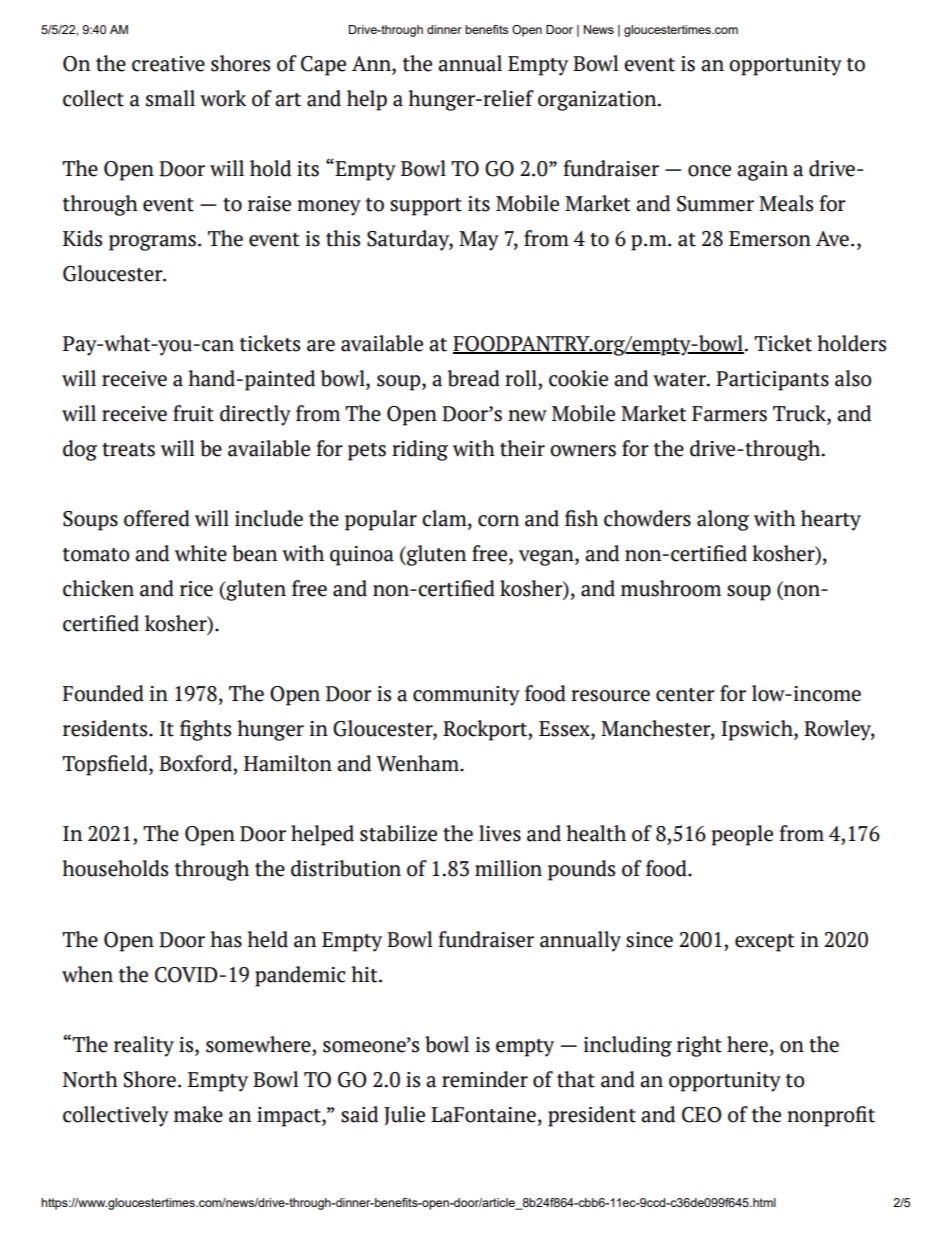 The width and height of the image is (952, 1233). I want to click on again, so click(762, 171).
